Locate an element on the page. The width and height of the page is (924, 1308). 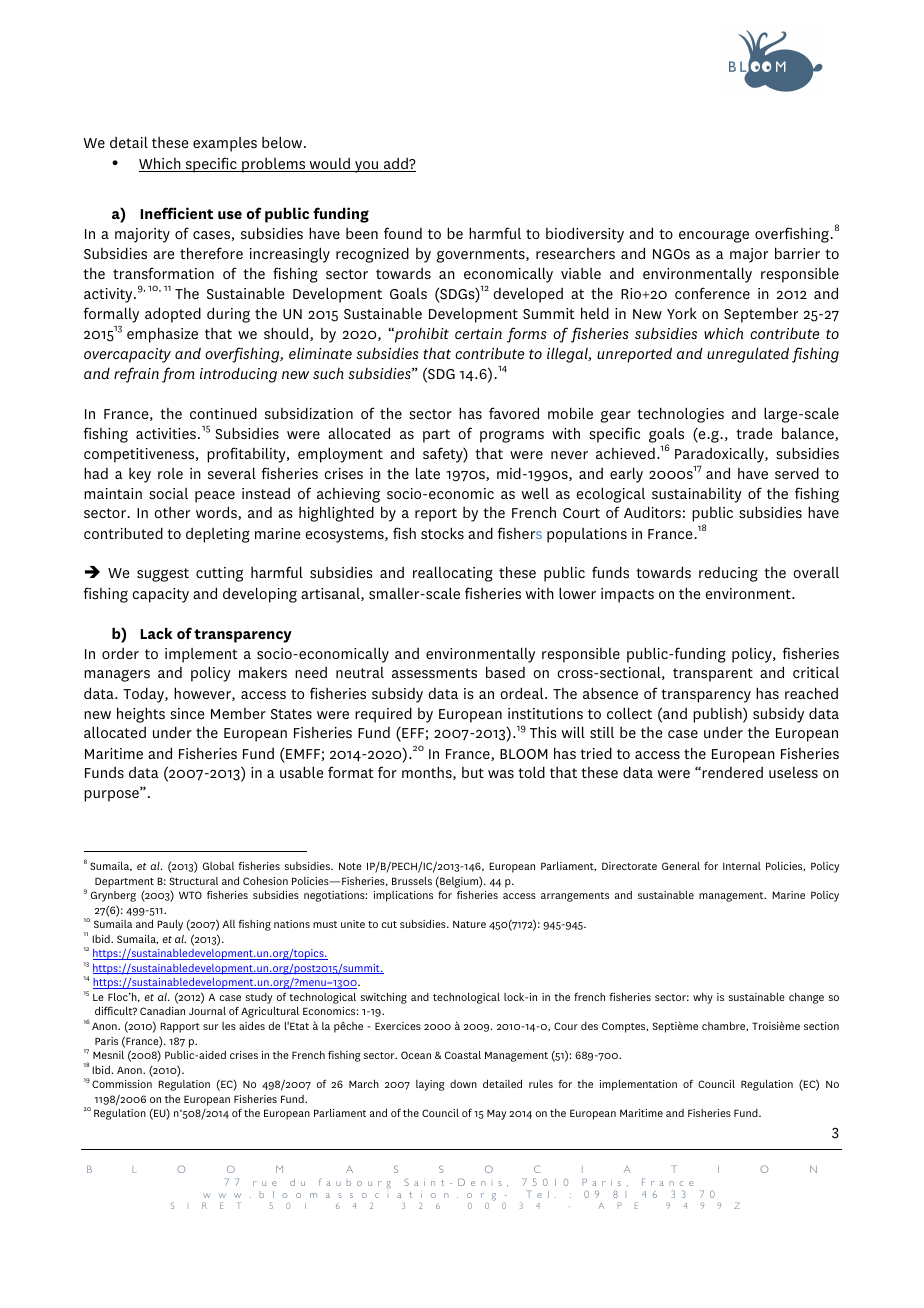
you is located at coordinates (367, 167).
